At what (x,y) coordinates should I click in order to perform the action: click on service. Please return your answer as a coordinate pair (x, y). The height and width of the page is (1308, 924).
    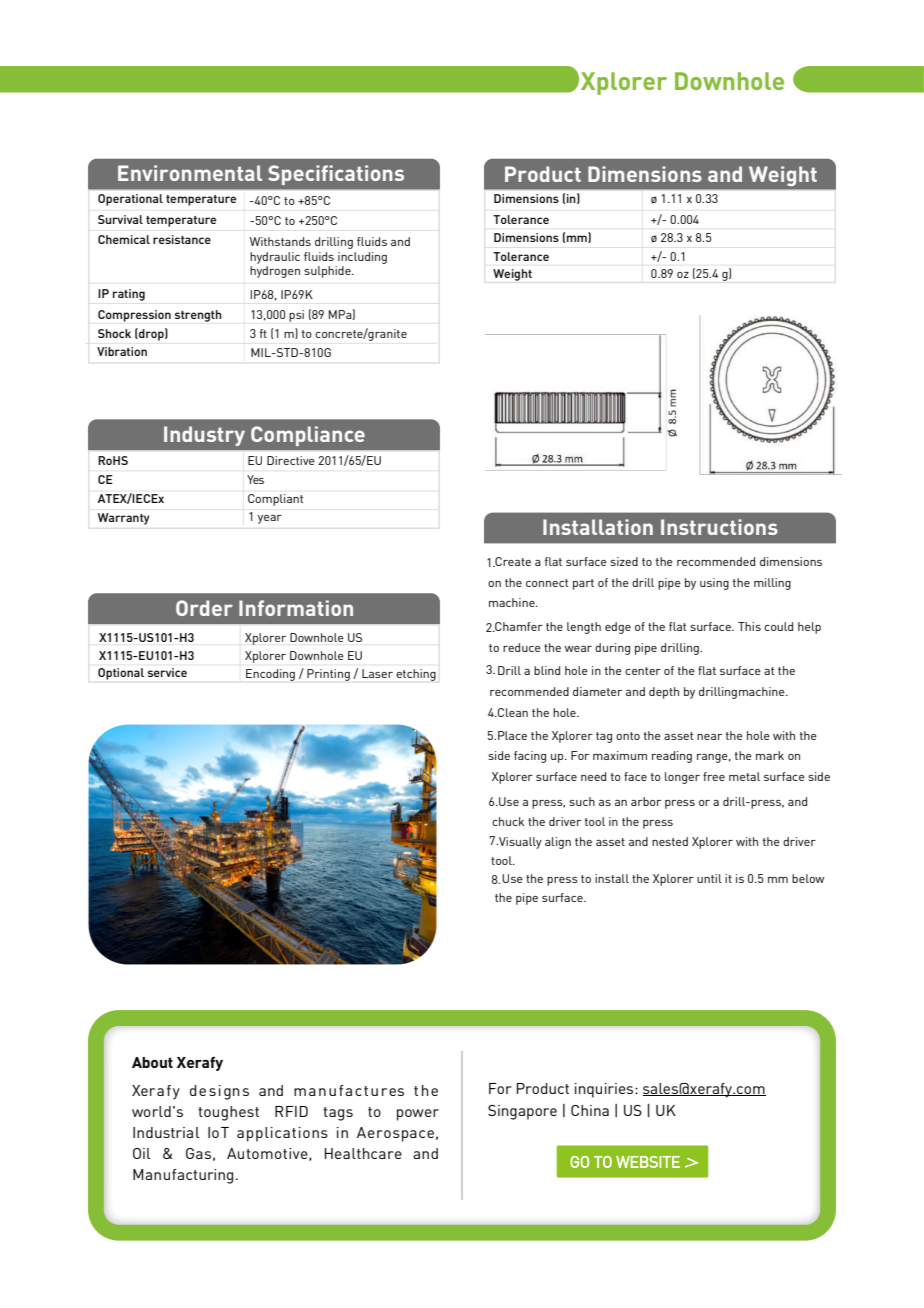
    Looking at the image, I should click on (167, 672).
